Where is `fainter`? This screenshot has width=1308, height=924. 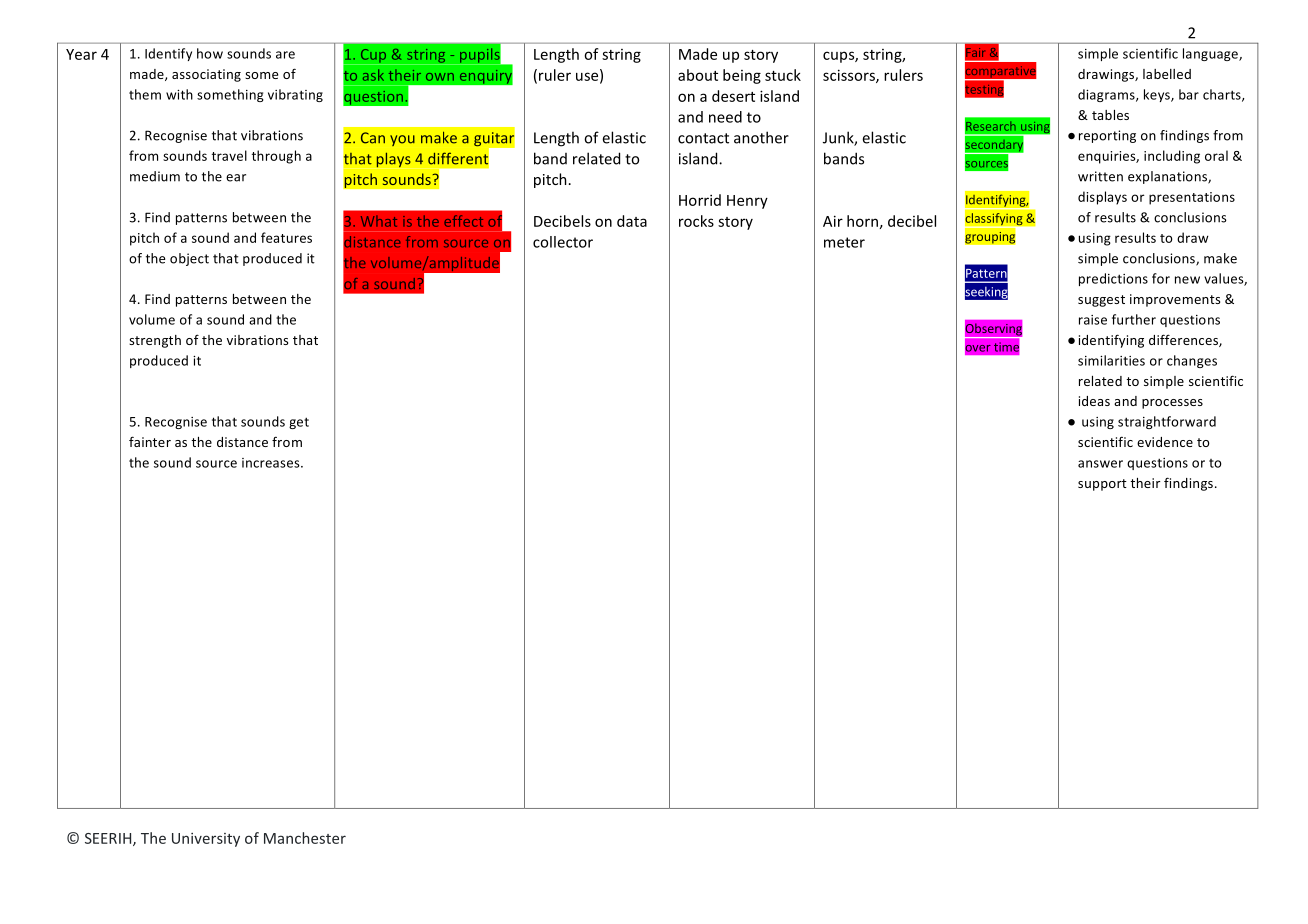 fainter is located at coordinates (150, 441).
